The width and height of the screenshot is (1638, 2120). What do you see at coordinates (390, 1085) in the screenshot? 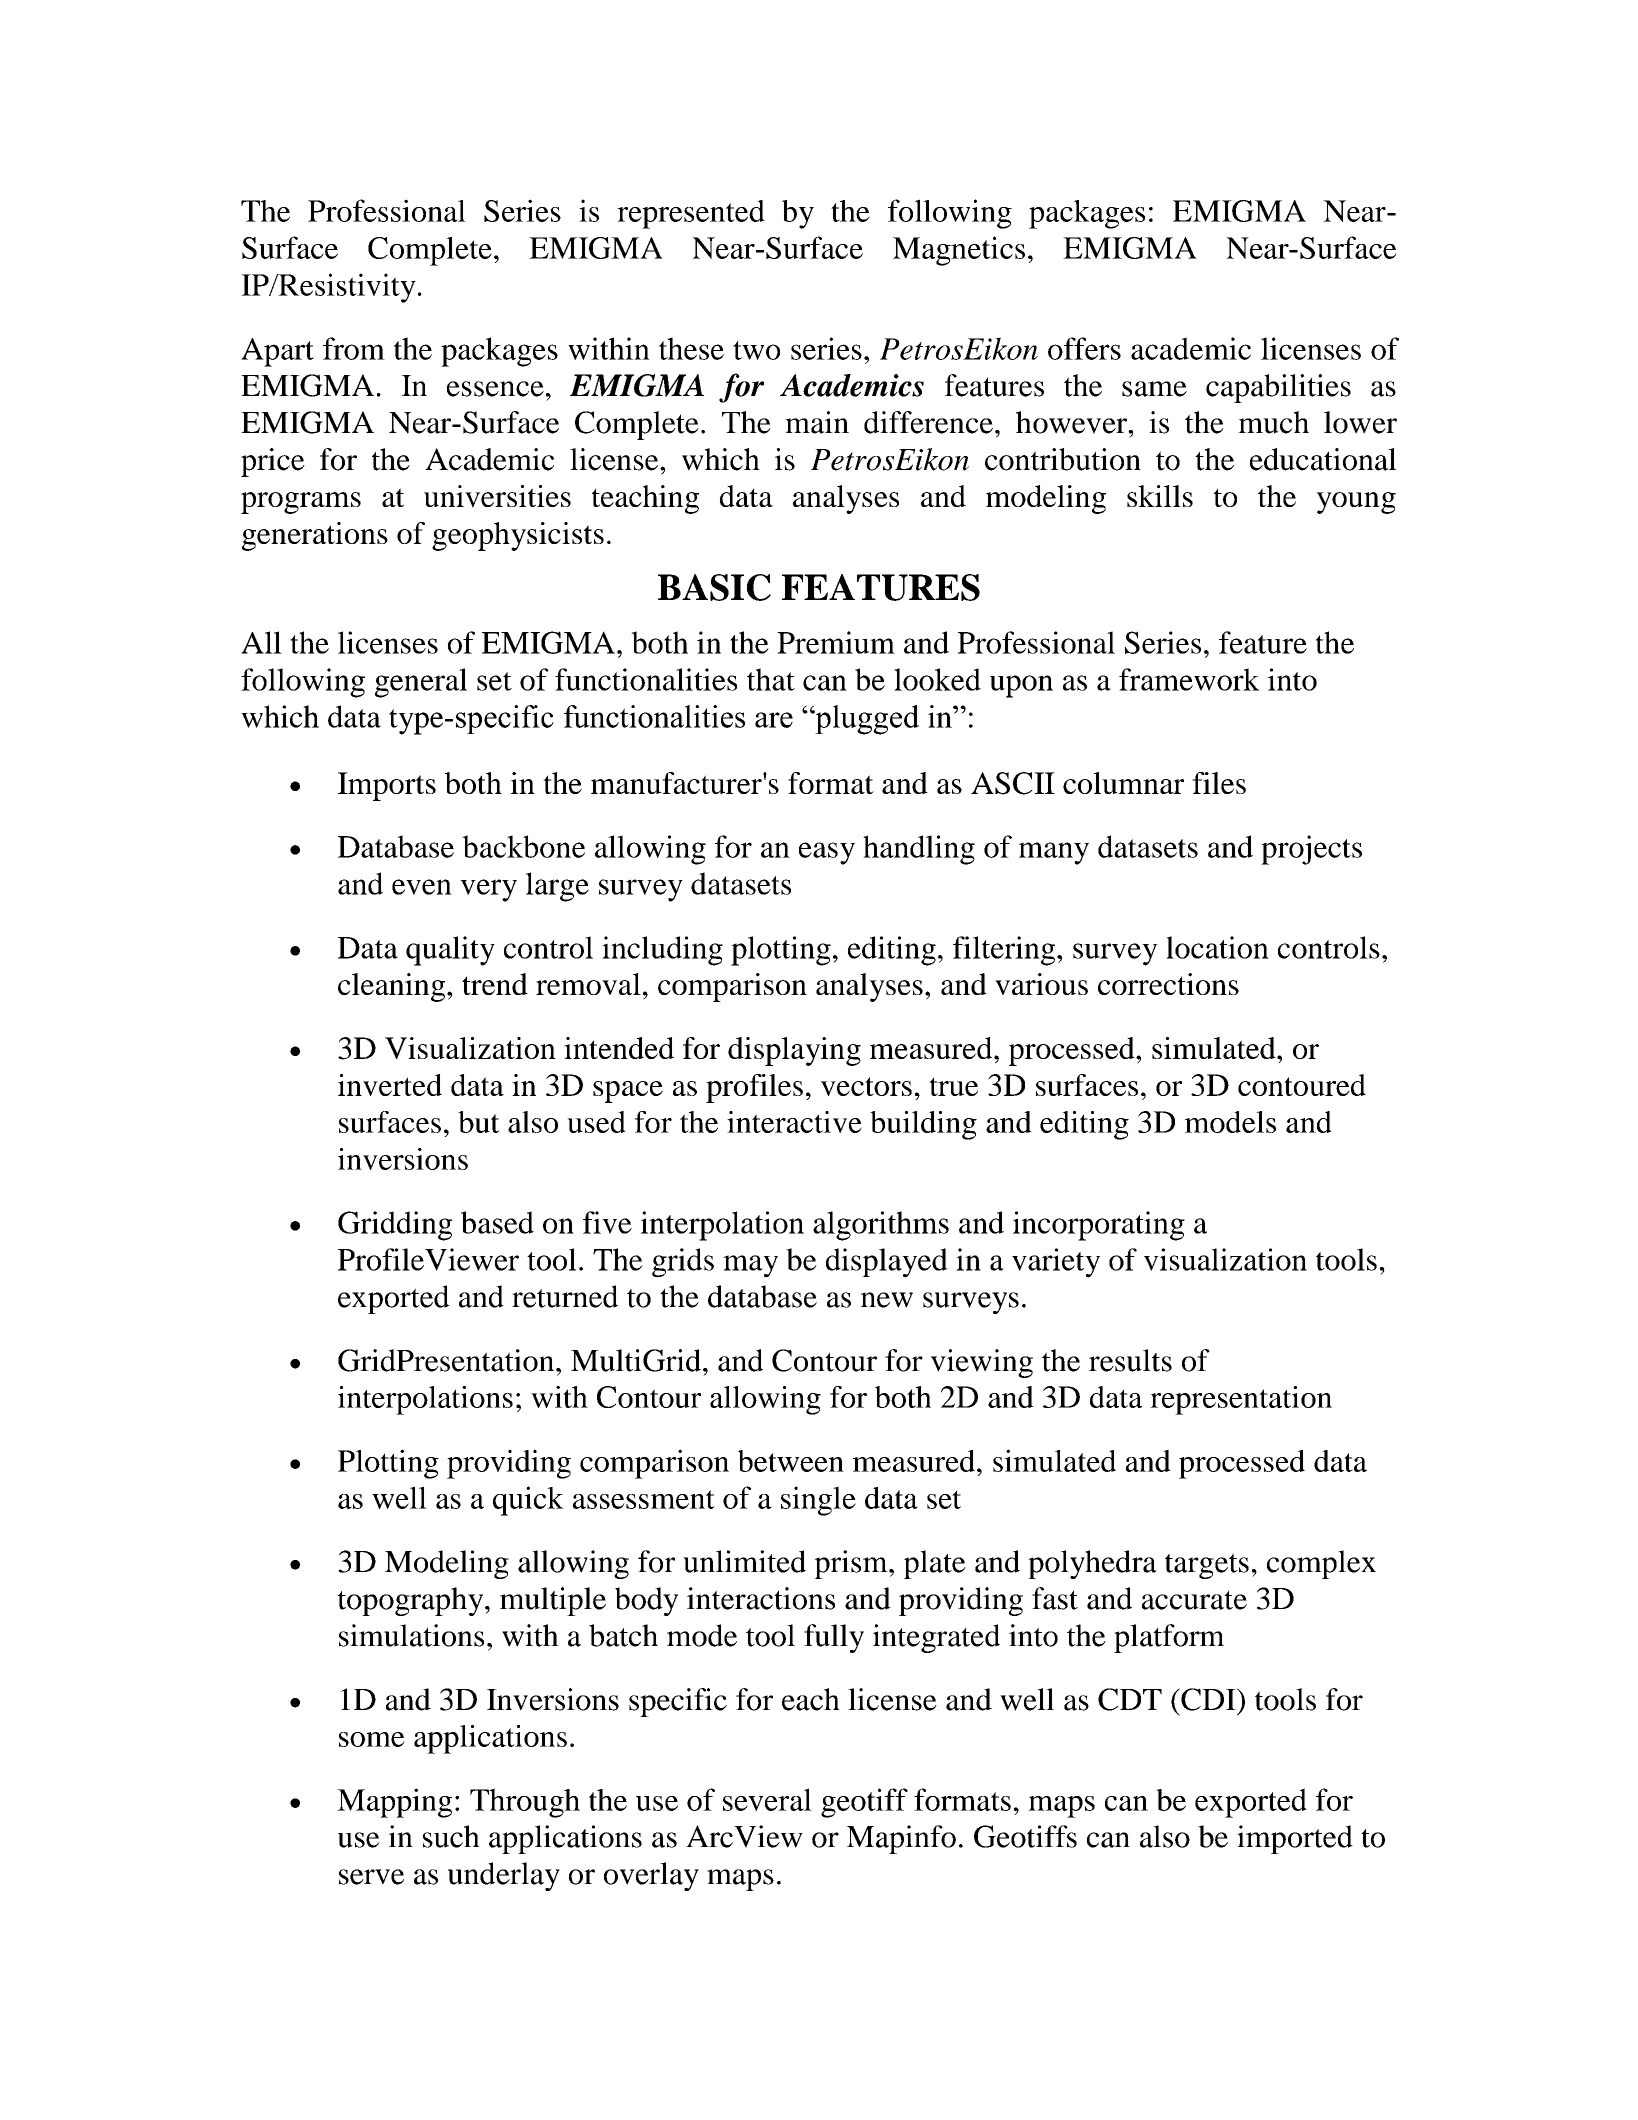
I see `inverted` at bounding box center [390, 1085].
